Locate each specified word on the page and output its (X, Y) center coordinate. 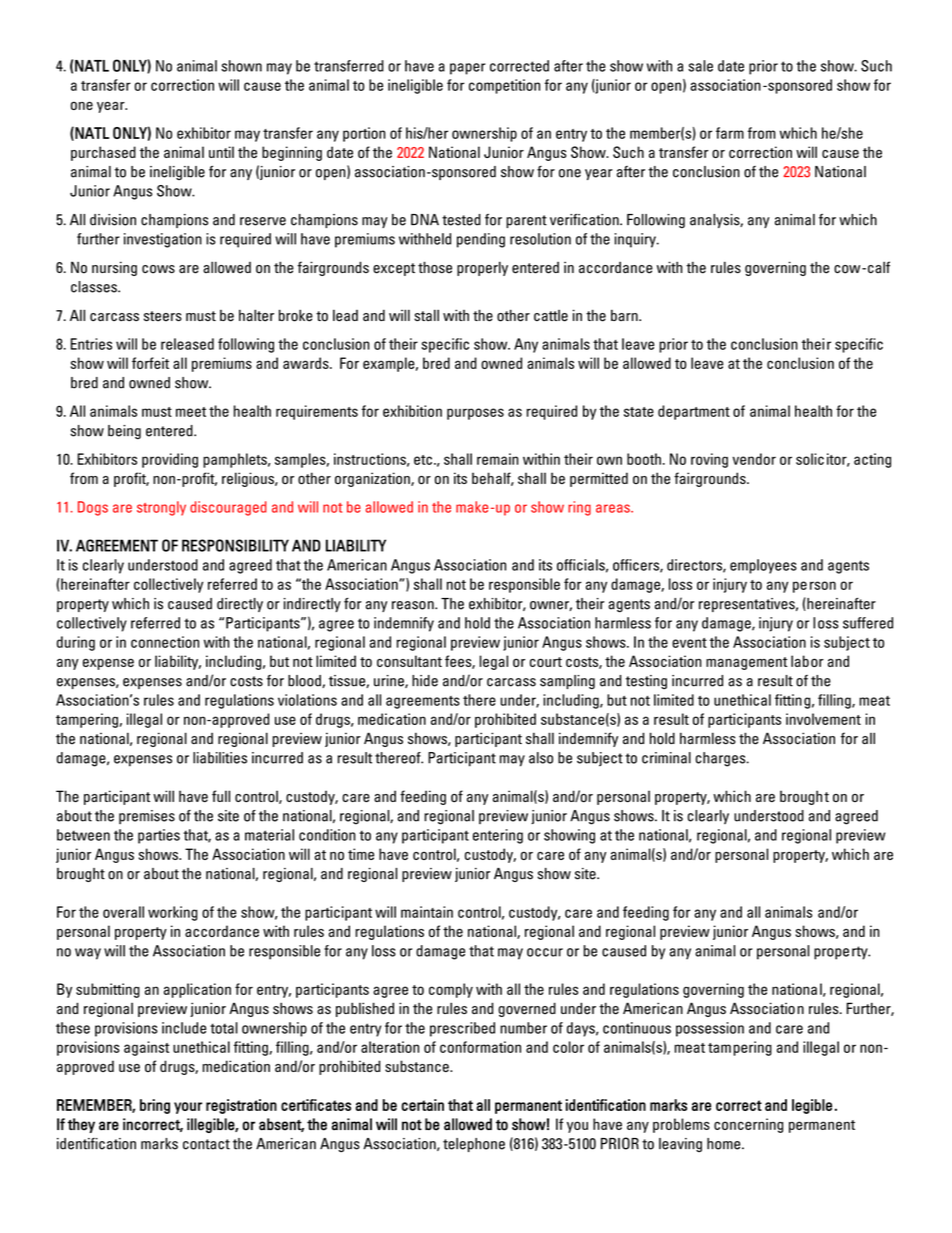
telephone (474, 1145)
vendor (754, 459)
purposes (475, 414)
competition (504, 86)
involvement (823, 719)
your (188, 1108)
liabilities (220, 758)
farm (730, 133)
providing (170, 460)
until (221, 152)
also (541, 758)
